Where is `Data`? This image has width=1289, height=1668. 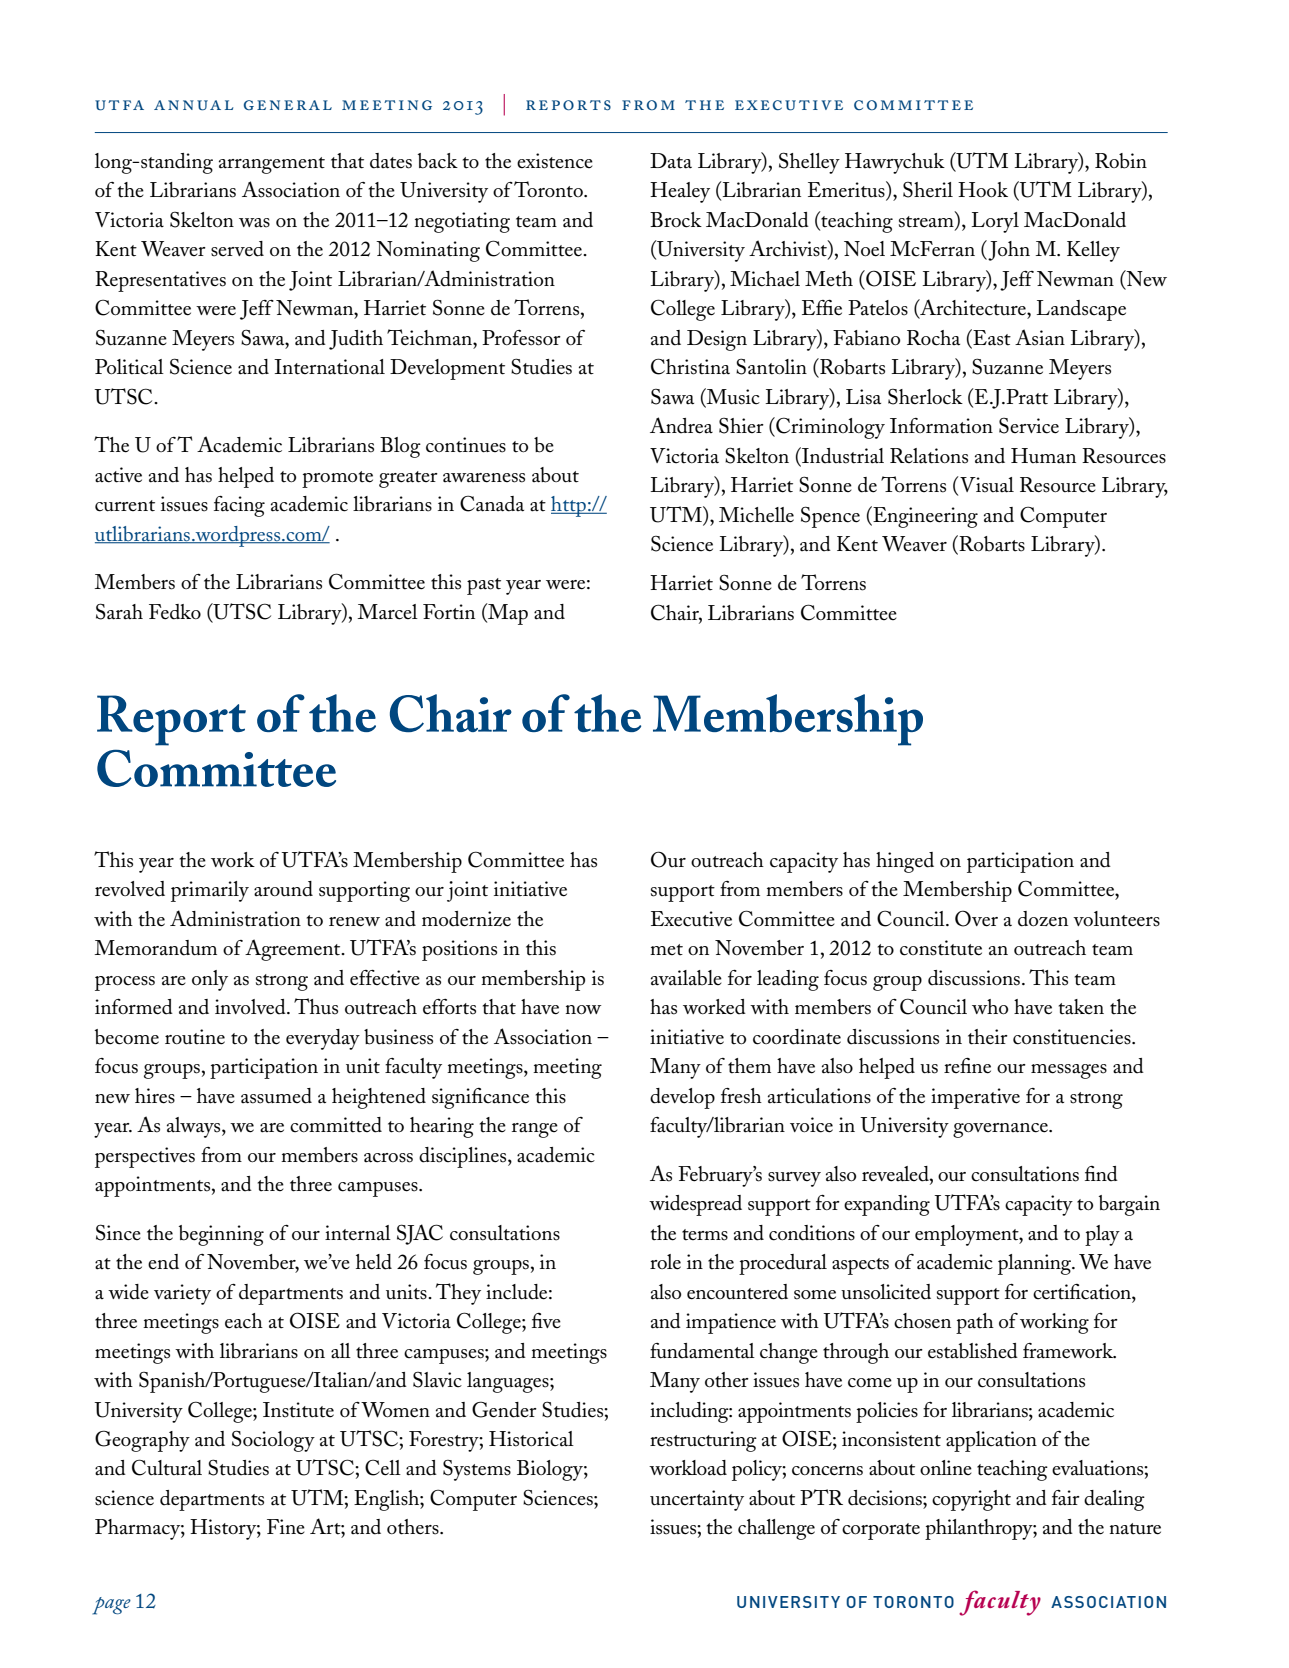 Data is located at coordinates (671, 161).
